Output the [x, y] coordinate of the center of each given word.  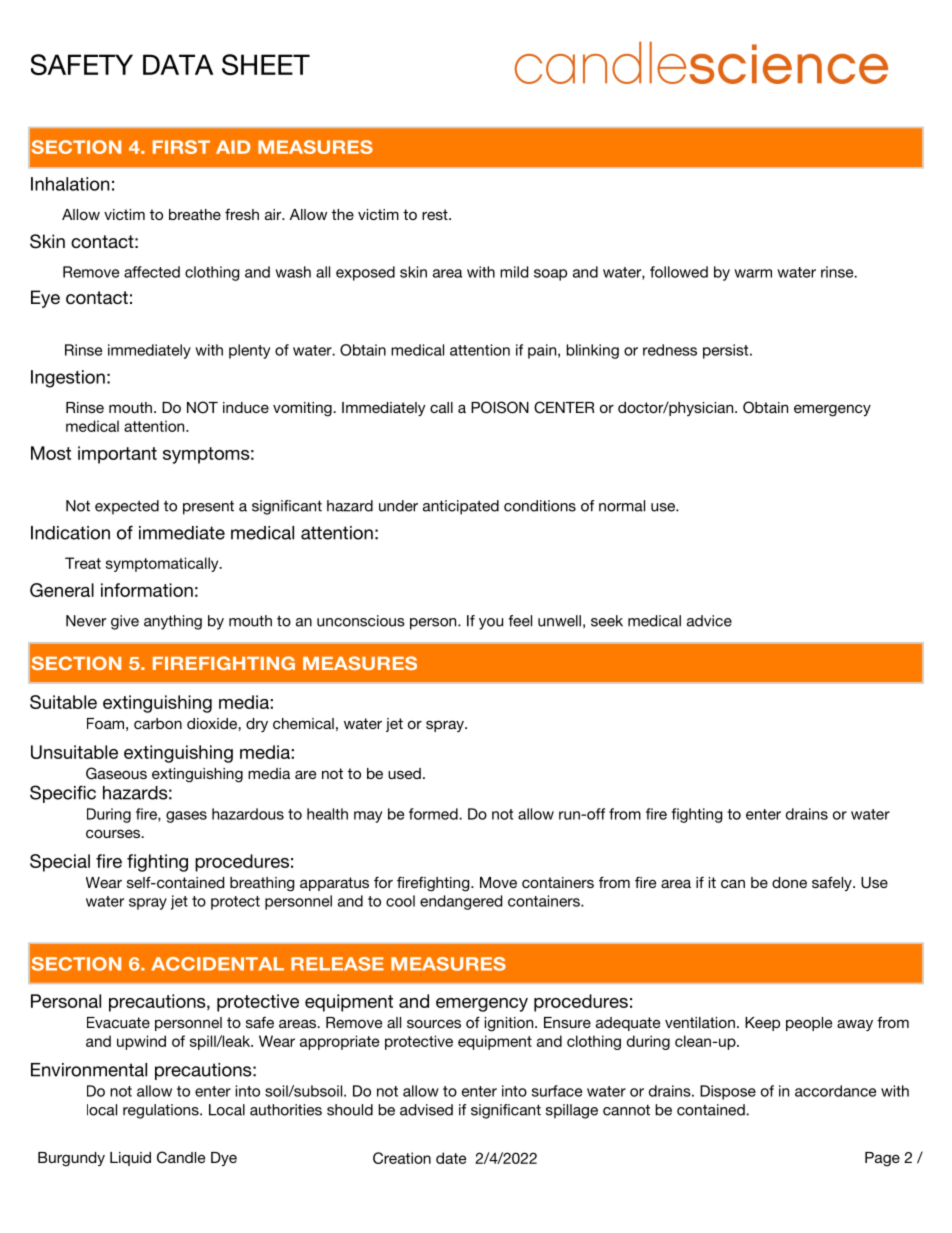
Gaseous [116, 773]
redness [670, 350]
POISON [500, 407]
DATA [178, 64]
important [117, 455]
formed [434, 814]
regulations [162, 1111]
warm [753, 273]
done [789, 882]
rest [436, 214]
